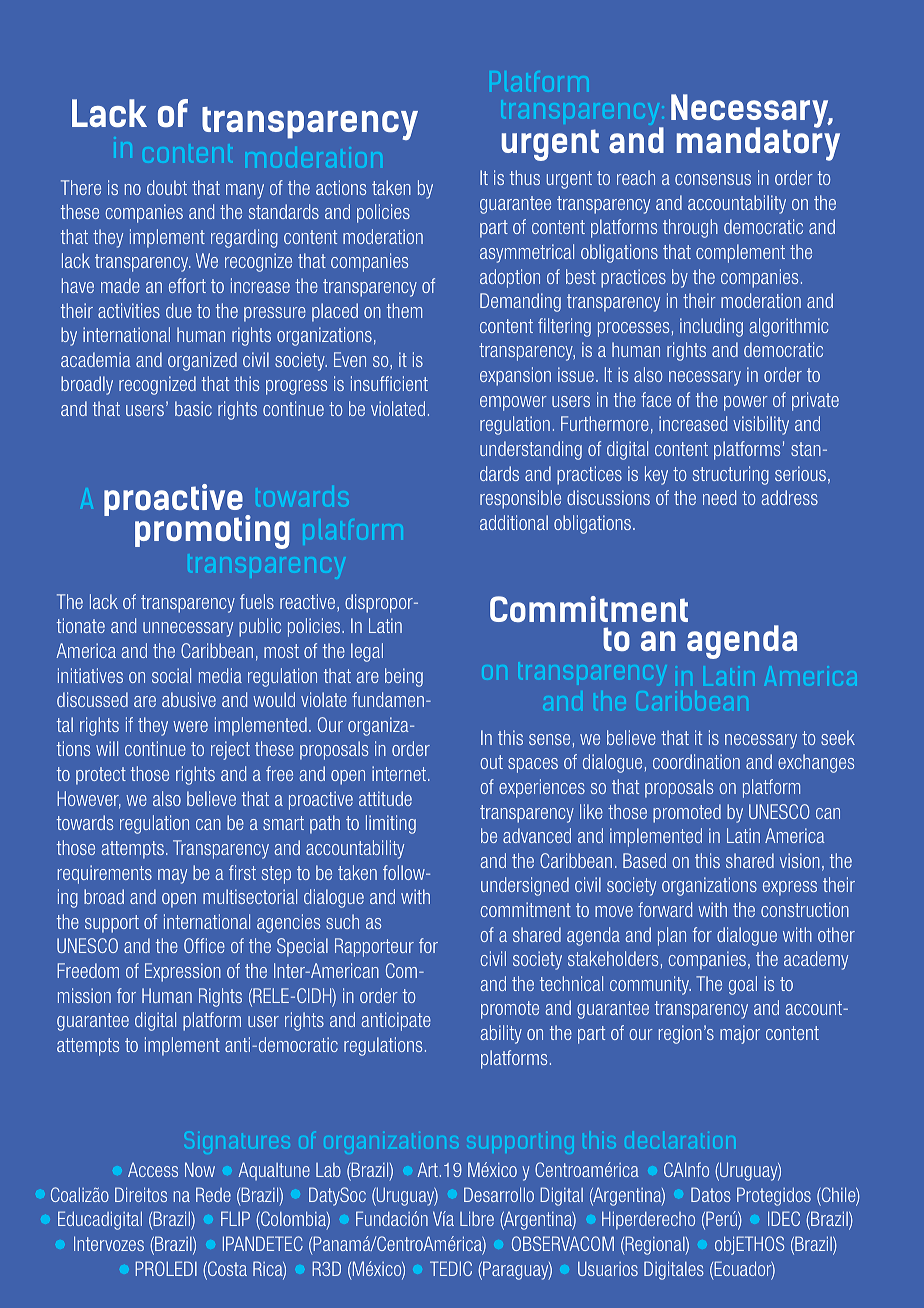 This page has height=1308, width=924. What do you see at coordinates (167, 187) in the page?
I see `doubt` at bounding box center [167, 187].
